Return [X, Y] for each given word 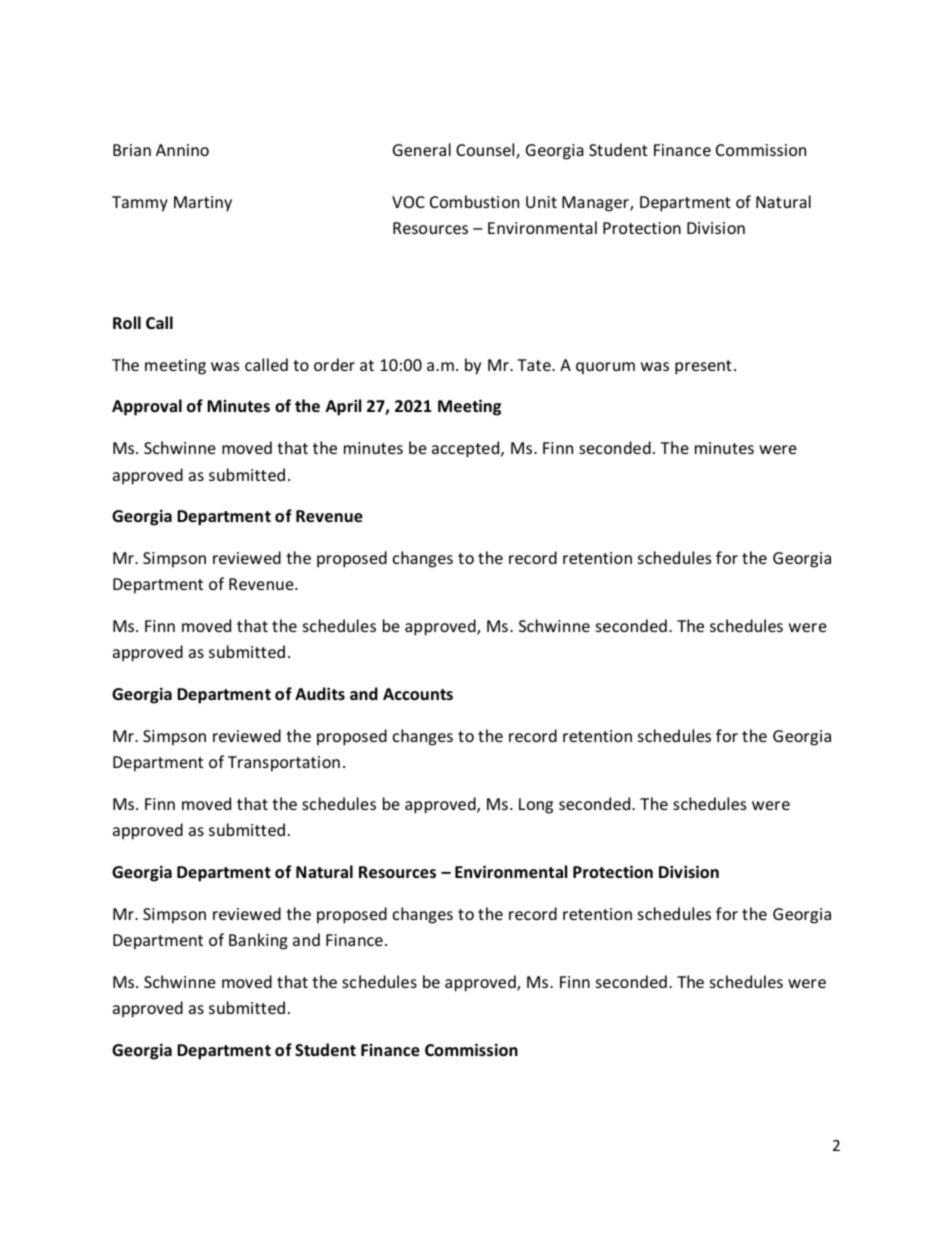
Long [536, 806]
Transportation [284, 764]
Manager [596, 204]
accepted [467, 449]
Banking [258, 941]
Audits [320, 693]
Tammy [140, 204]
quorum [605, 368]
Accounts [418, 694]
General [422, 149]
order [334, 364]
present [703, 367]
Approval [147, 407]
